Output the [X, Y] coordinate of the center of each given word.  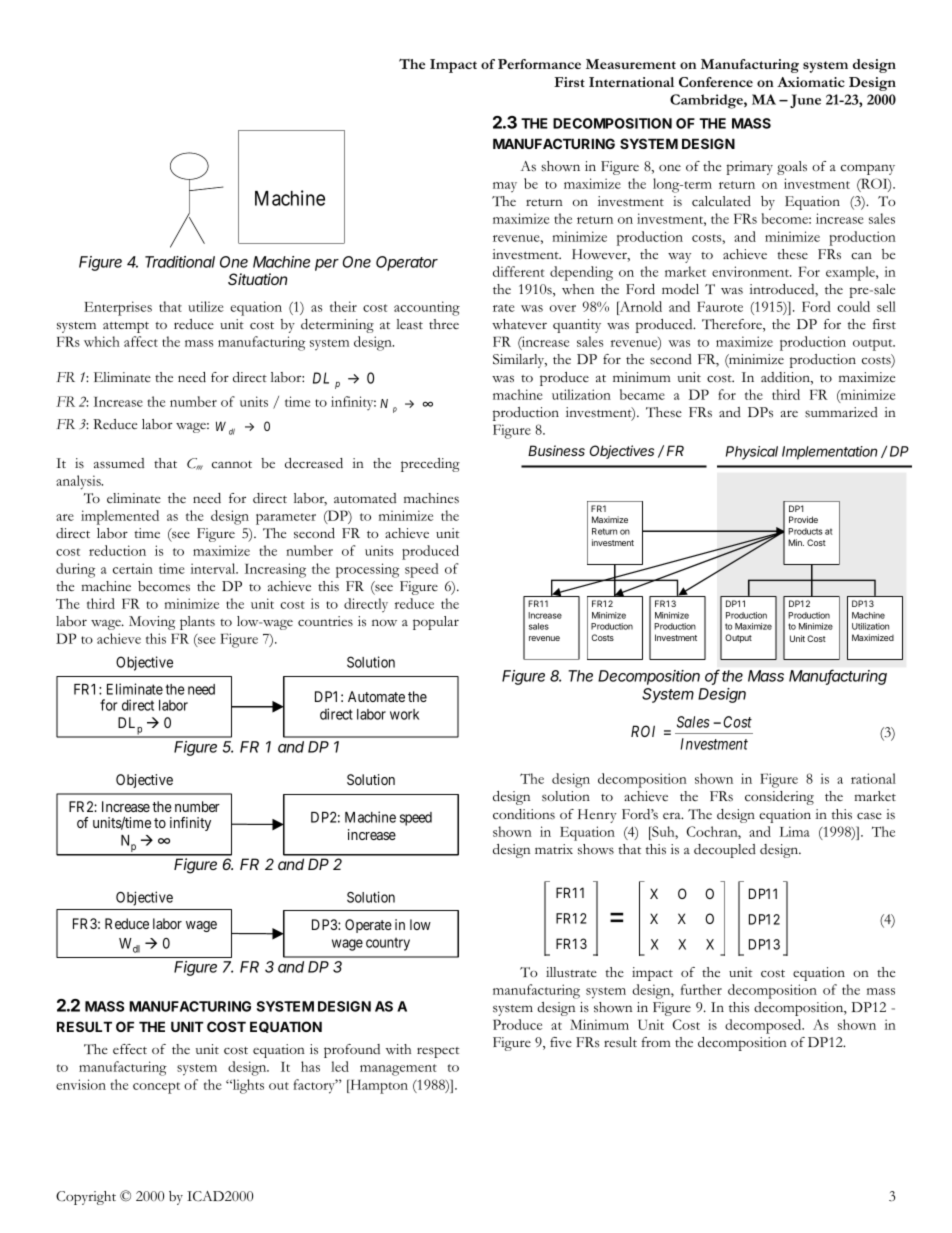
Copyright [86, 1198]
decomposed [764, 1026]
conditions [524, 814]
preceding [430, 465]
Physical [752, 453]
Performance [539, 64]
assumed [119, 463]
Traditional [180, 262]
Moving [152, 623]
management [398, 1070]
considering [779, 798]
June [805, 101]
